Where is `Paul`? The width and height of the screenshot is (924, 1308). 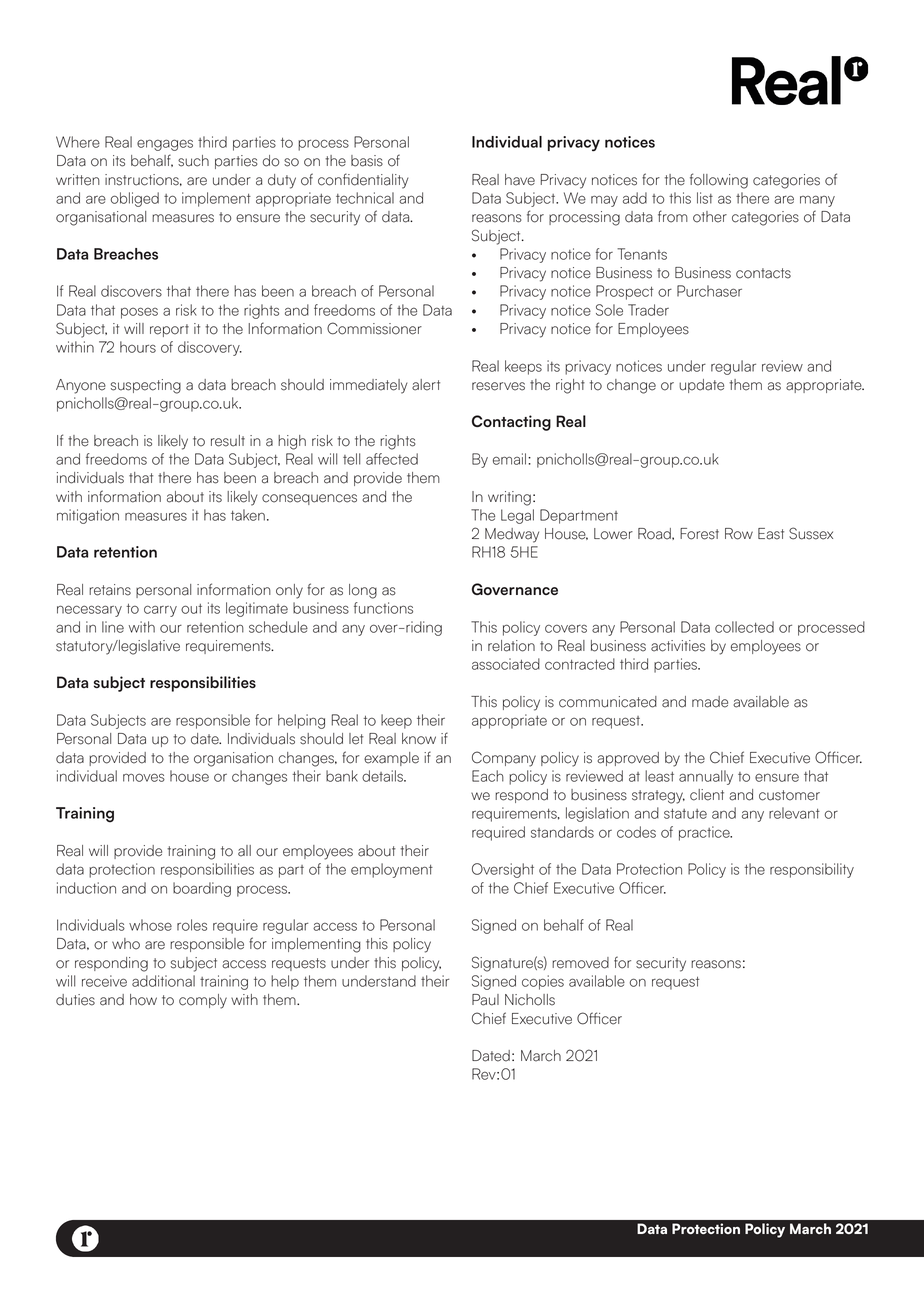
Paul is located at coordinates (485, 1000).
